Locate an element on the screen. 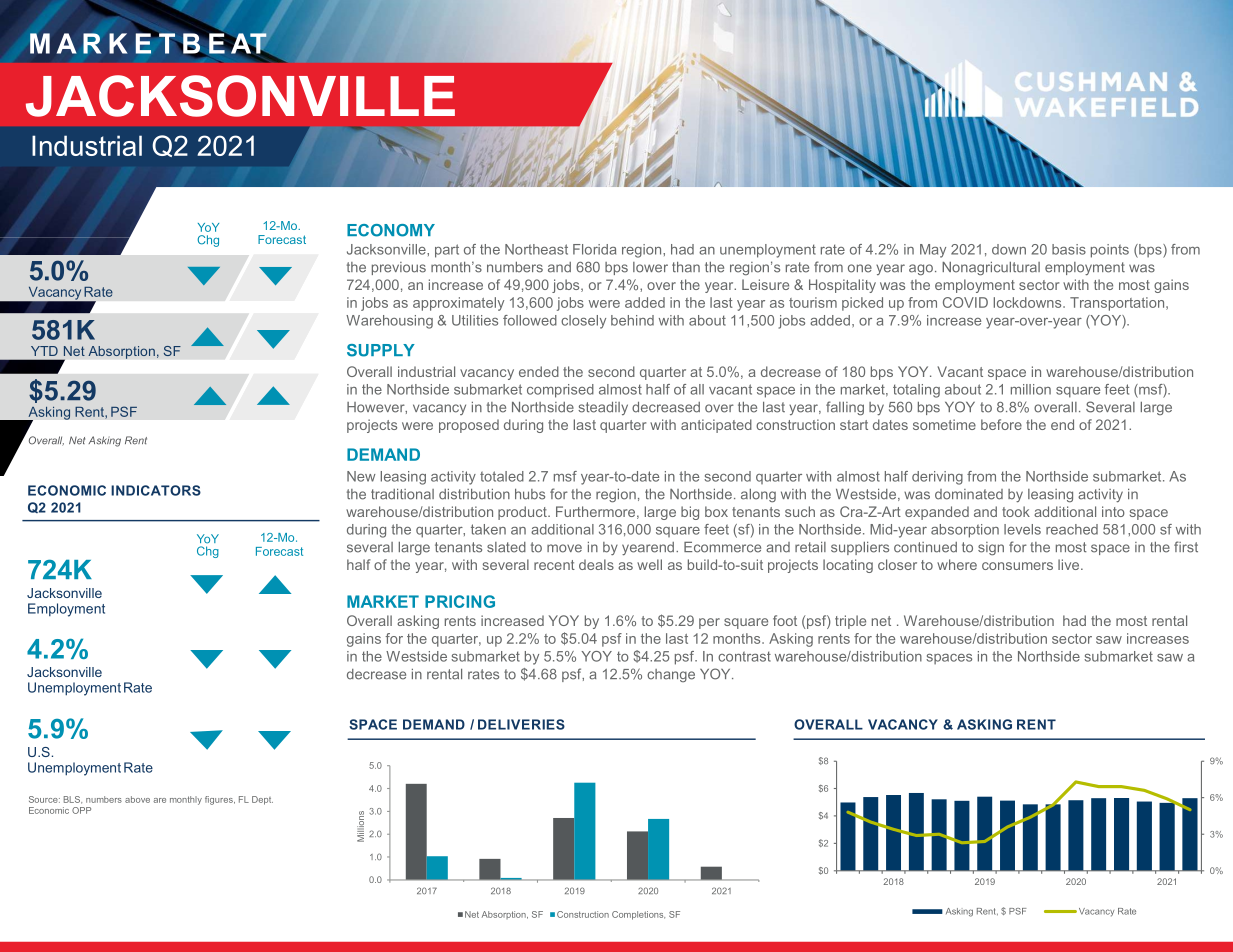 The height and width of the screenshot is (952, 1233). basis is located at coordinates (1069, 249).
